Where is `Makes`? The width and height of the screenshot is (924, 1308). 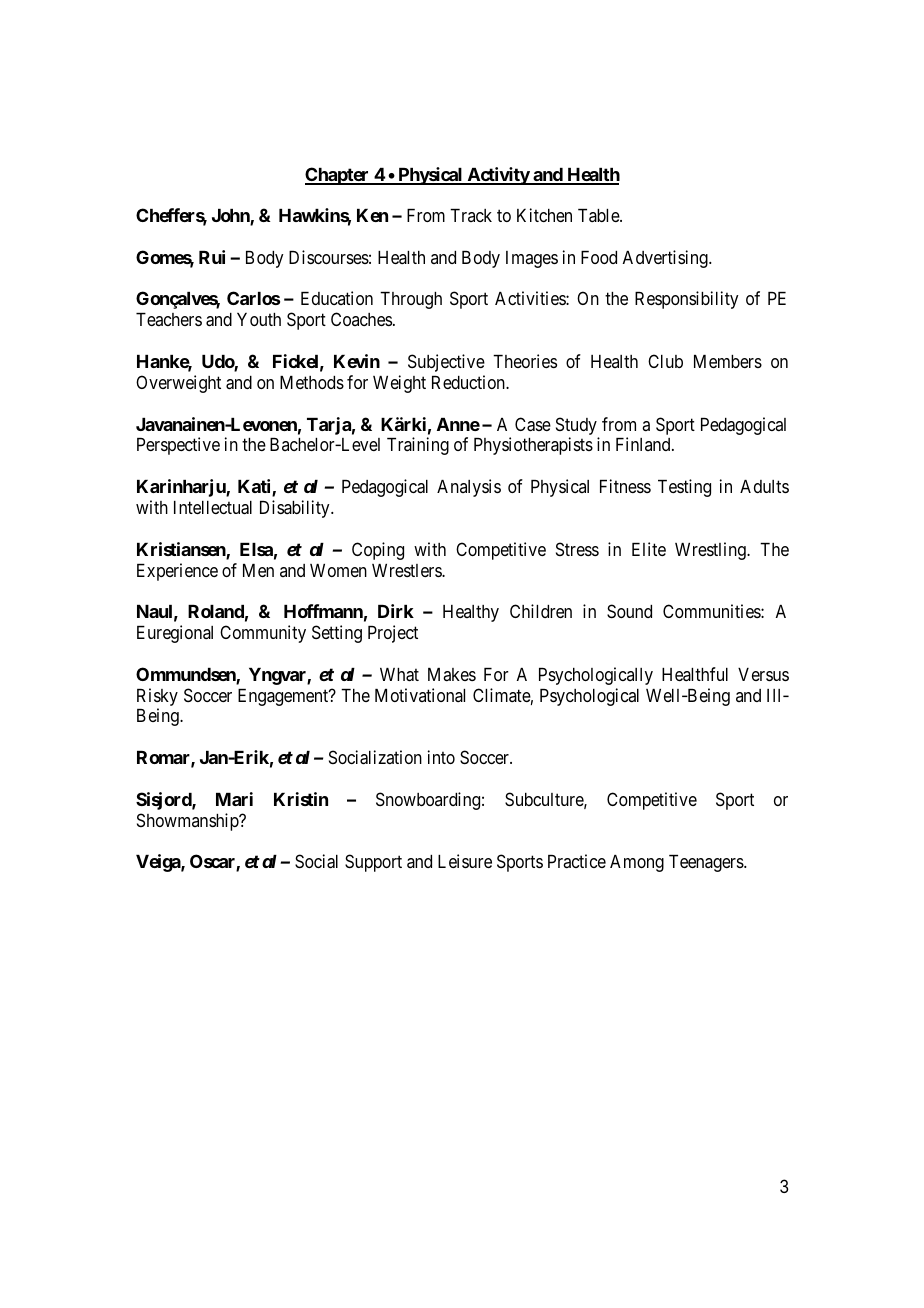
Makes is located at coordinates (452, 674).
